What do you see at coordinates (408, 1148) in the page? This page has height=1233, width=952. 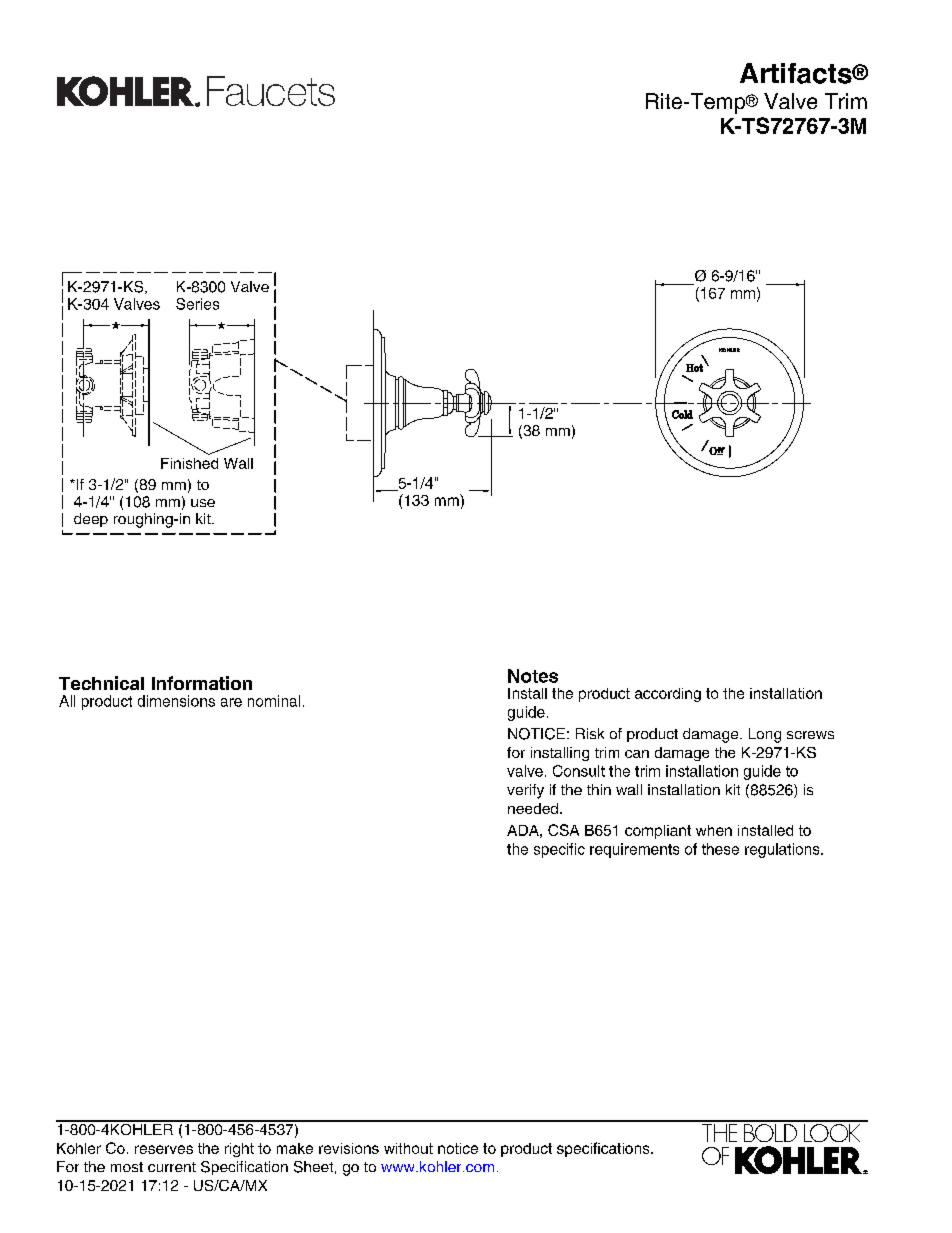 I see `without` at bounding box center [408, 1148].
